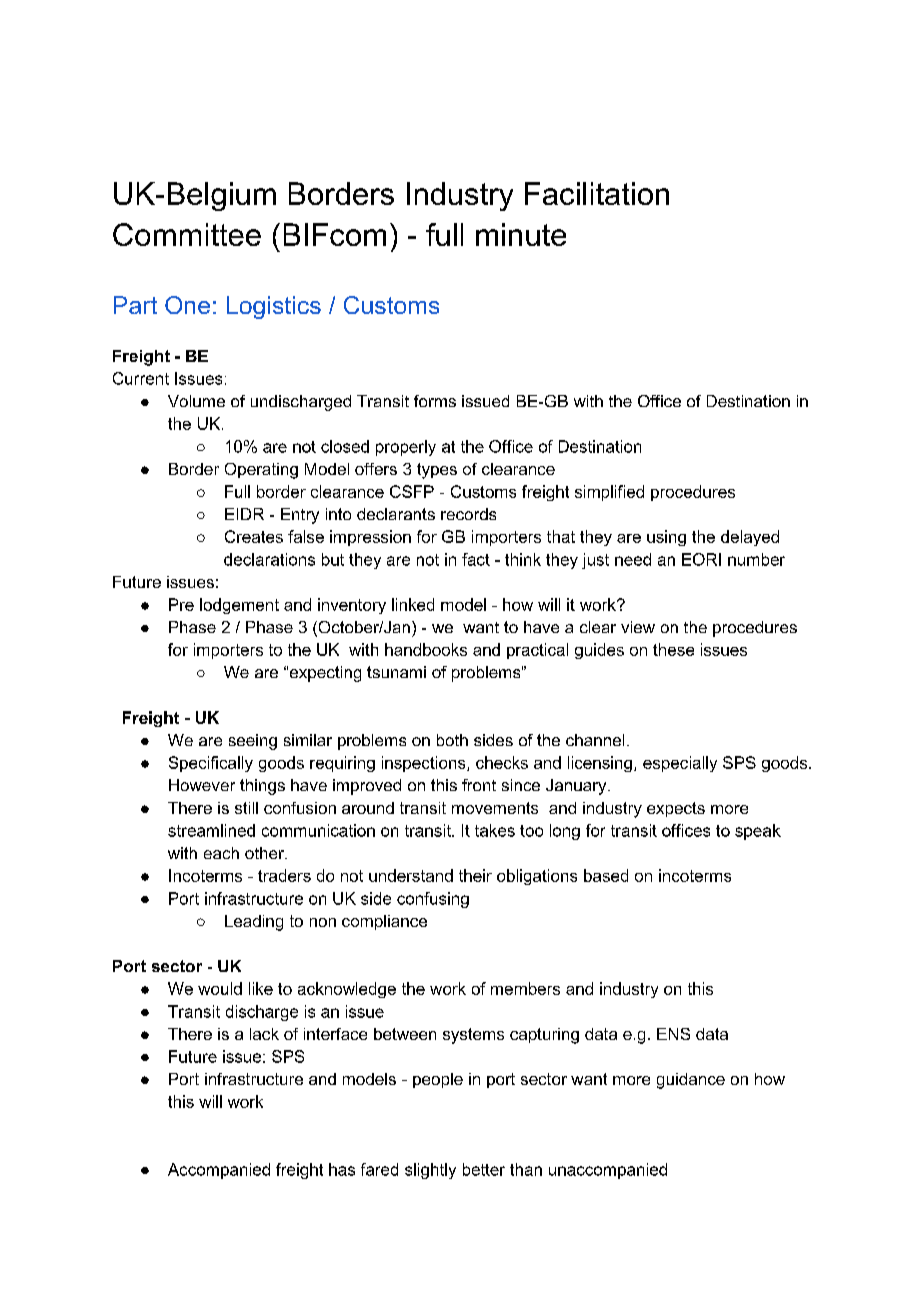 This page has height=1308, width=924. I want to click on Committee, so click(187, 234).
